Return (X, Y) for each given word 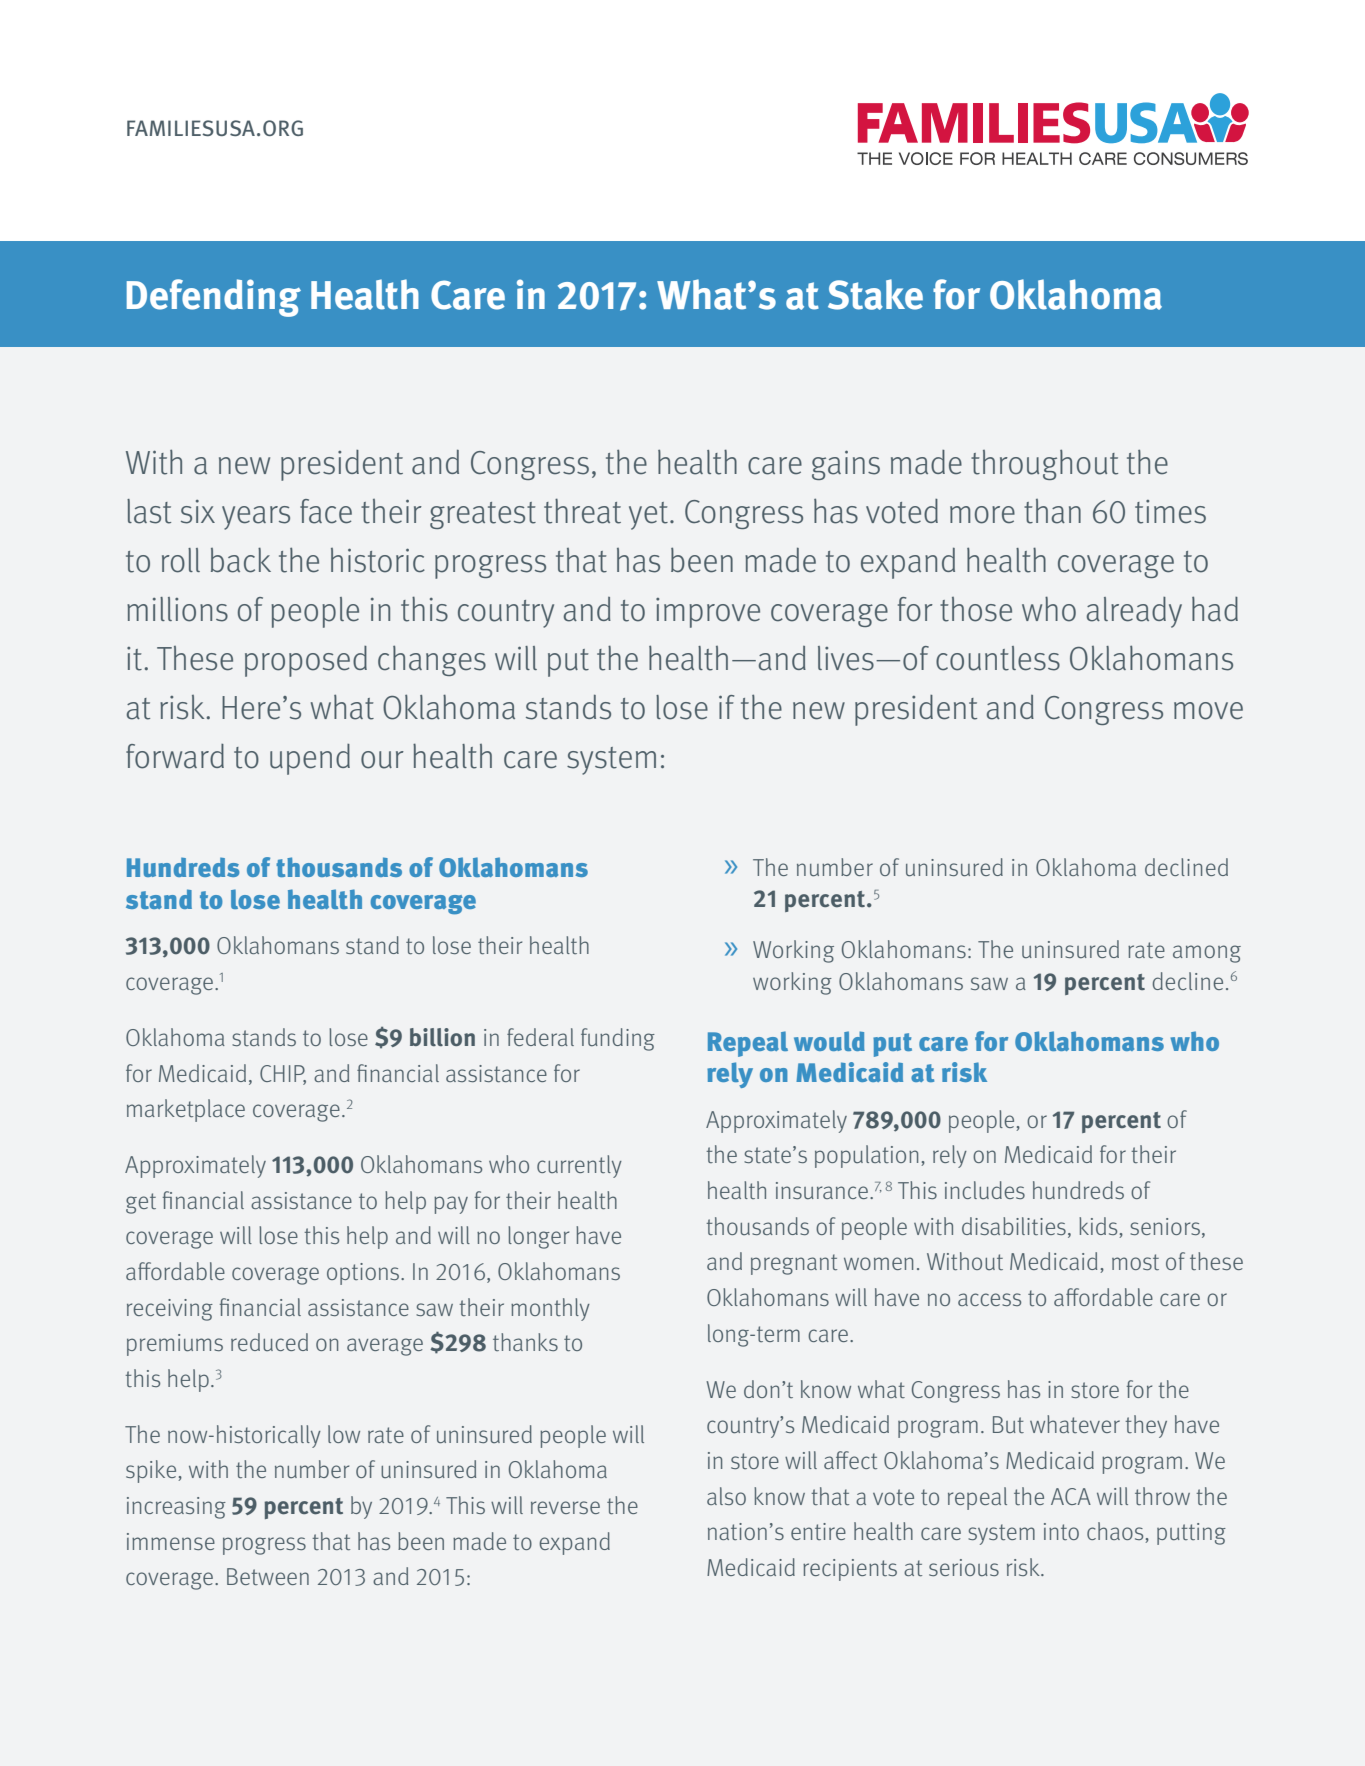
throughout (1044, 464)
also (726, 1496)
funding (618, 1039)
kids (1099, 1227)
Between (268, 1576)
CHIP (283, 1074)
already (1134, 612)
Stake (875, 294)
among (1207, 954)
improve (708, 613)
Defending (214, 298)
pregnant (794, 1264)
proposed (306, 661)
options (364, 1274)
